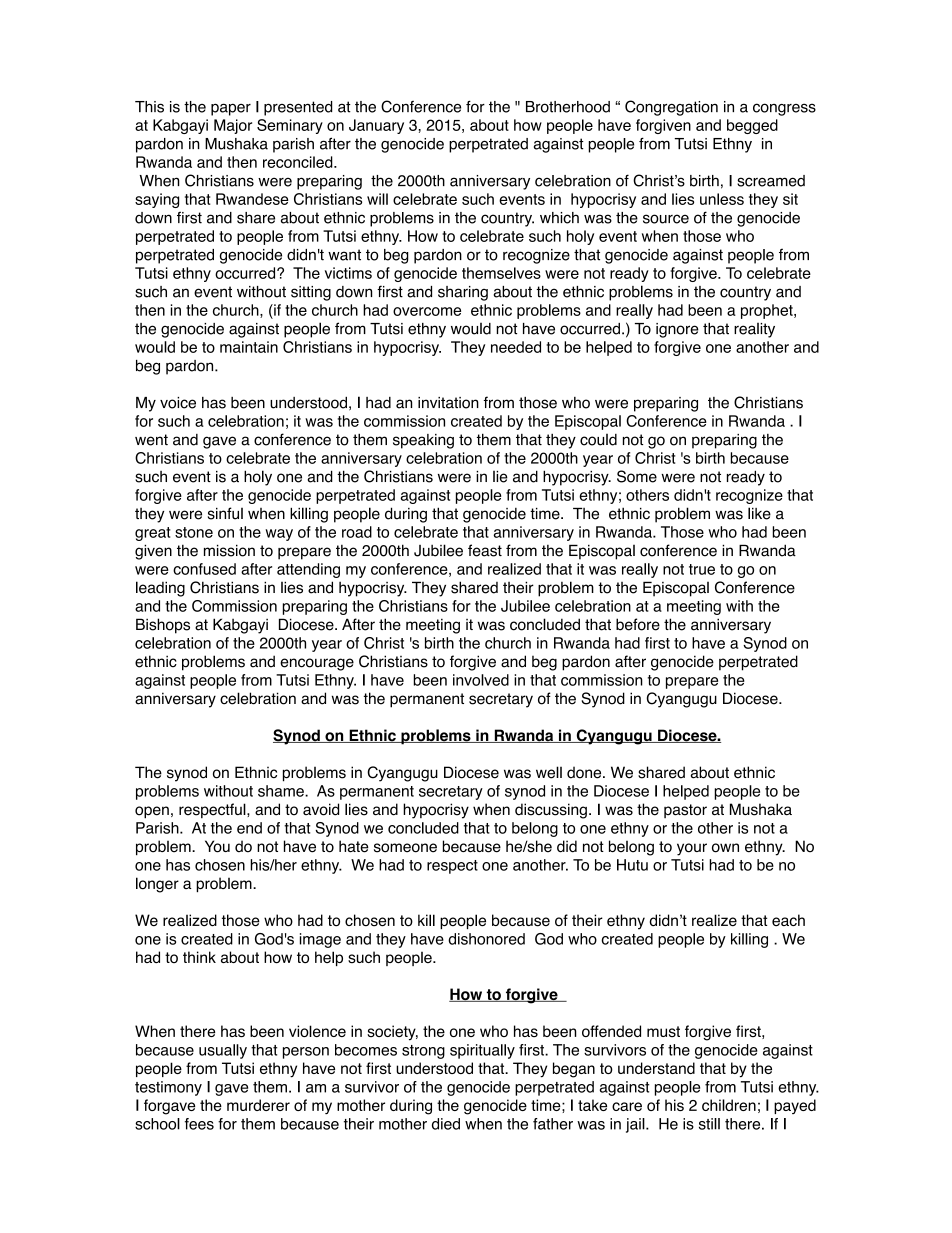 This screenshot has width=952, height=1233. Describe the element at coordinates (759, 513) in the screenshot. I see `like` at that location.
